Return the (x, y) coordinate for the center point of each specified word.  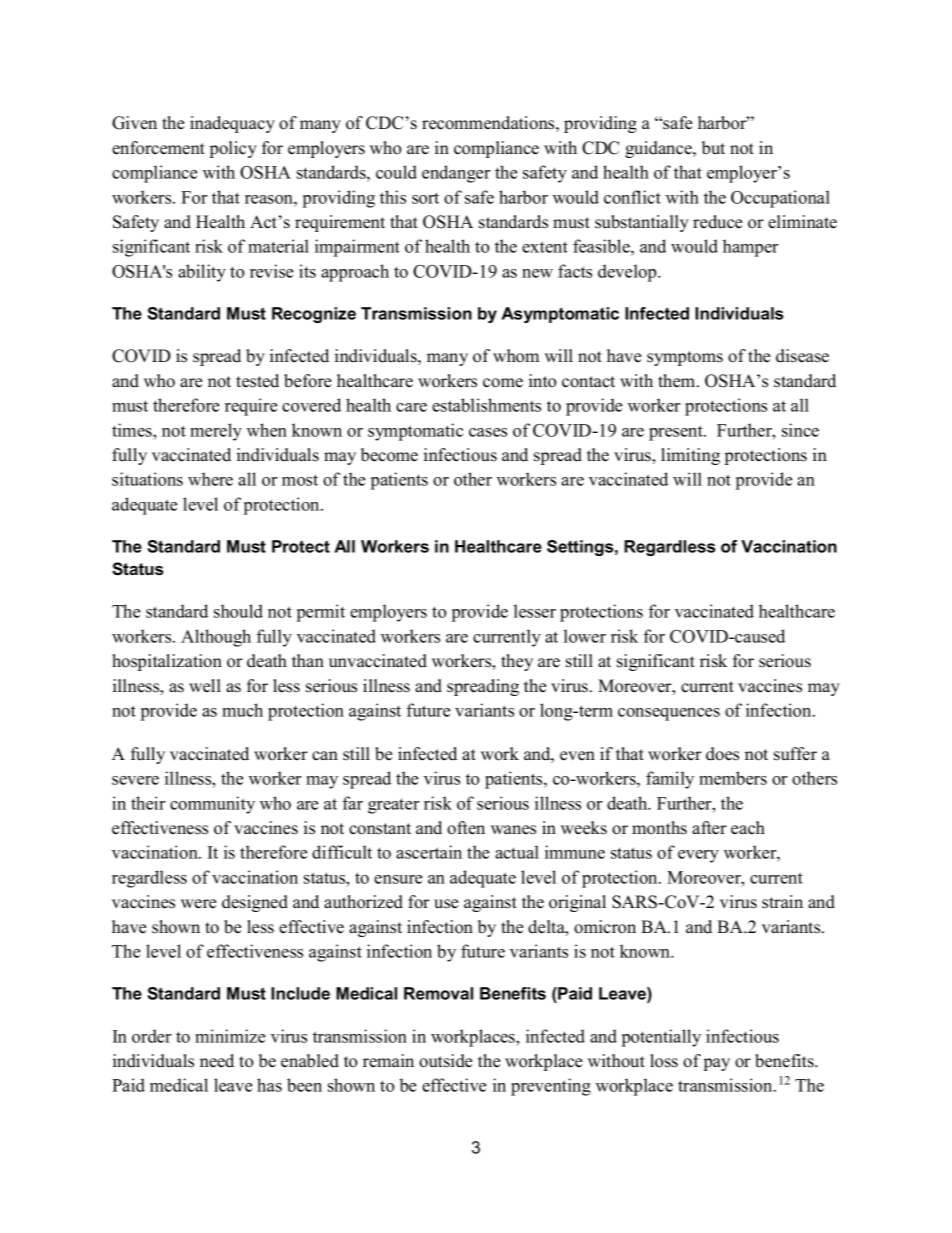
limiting (690, 456)
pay (717, 1064)
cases (488, 432)
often (466, 828)
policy (233, 149)
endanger (456, 174)
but (713, 148)
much (242, 710)
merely (216, 432)
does (722, 754)
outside (445, 1061)
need (217, 1061)
